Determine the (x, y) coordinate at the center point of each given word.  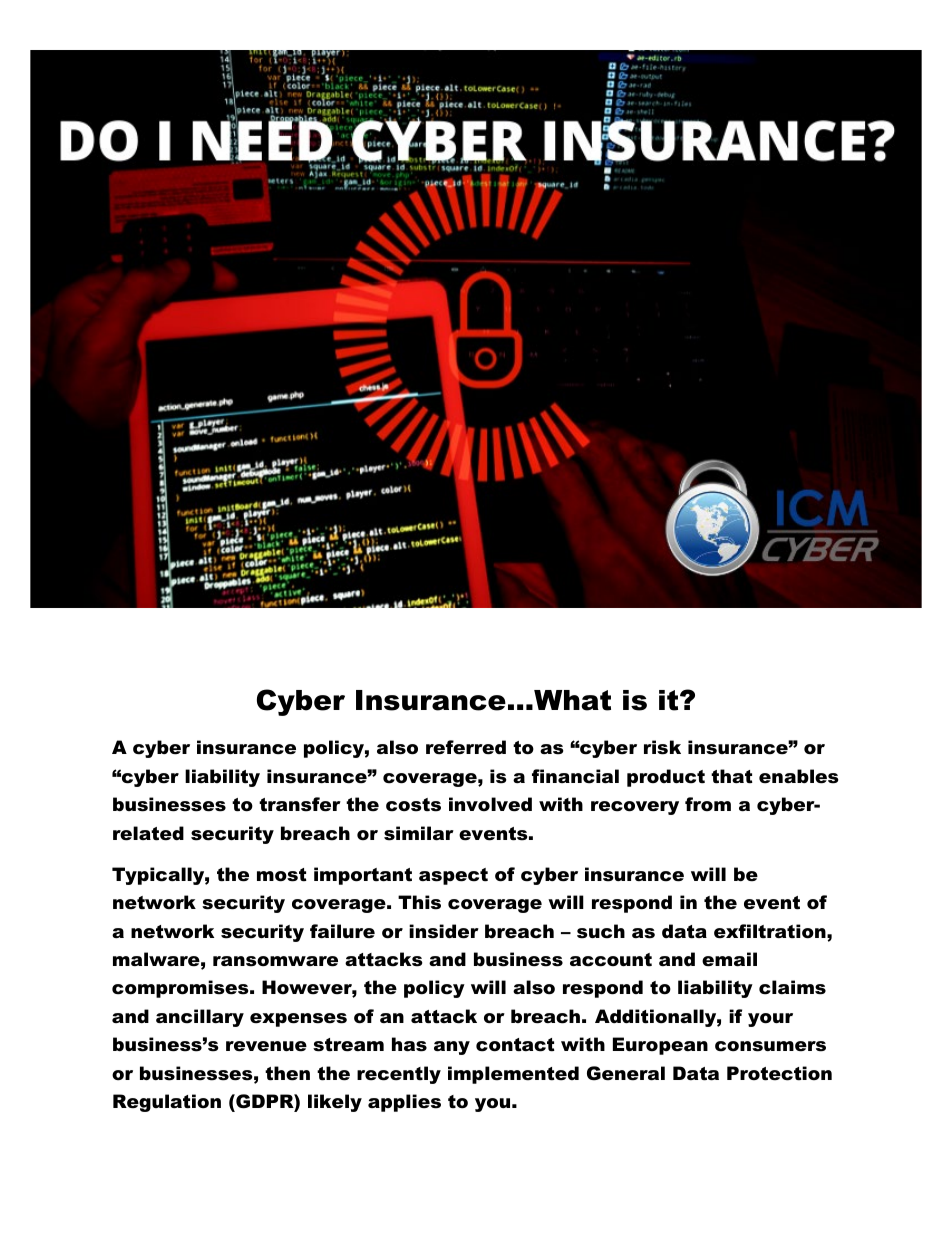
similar (419, 833)
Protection (779, 1073)
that (732, 776)
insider (444, 931)
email (729, 959)
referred (466, 747)
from (708, 804)
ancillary (200, 1018)
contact (515, 1045)
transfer (300, 804)
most (282, 875)
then (287, 1073)
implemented (513, 1075)
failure (342, 931)
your (770, 1020)
